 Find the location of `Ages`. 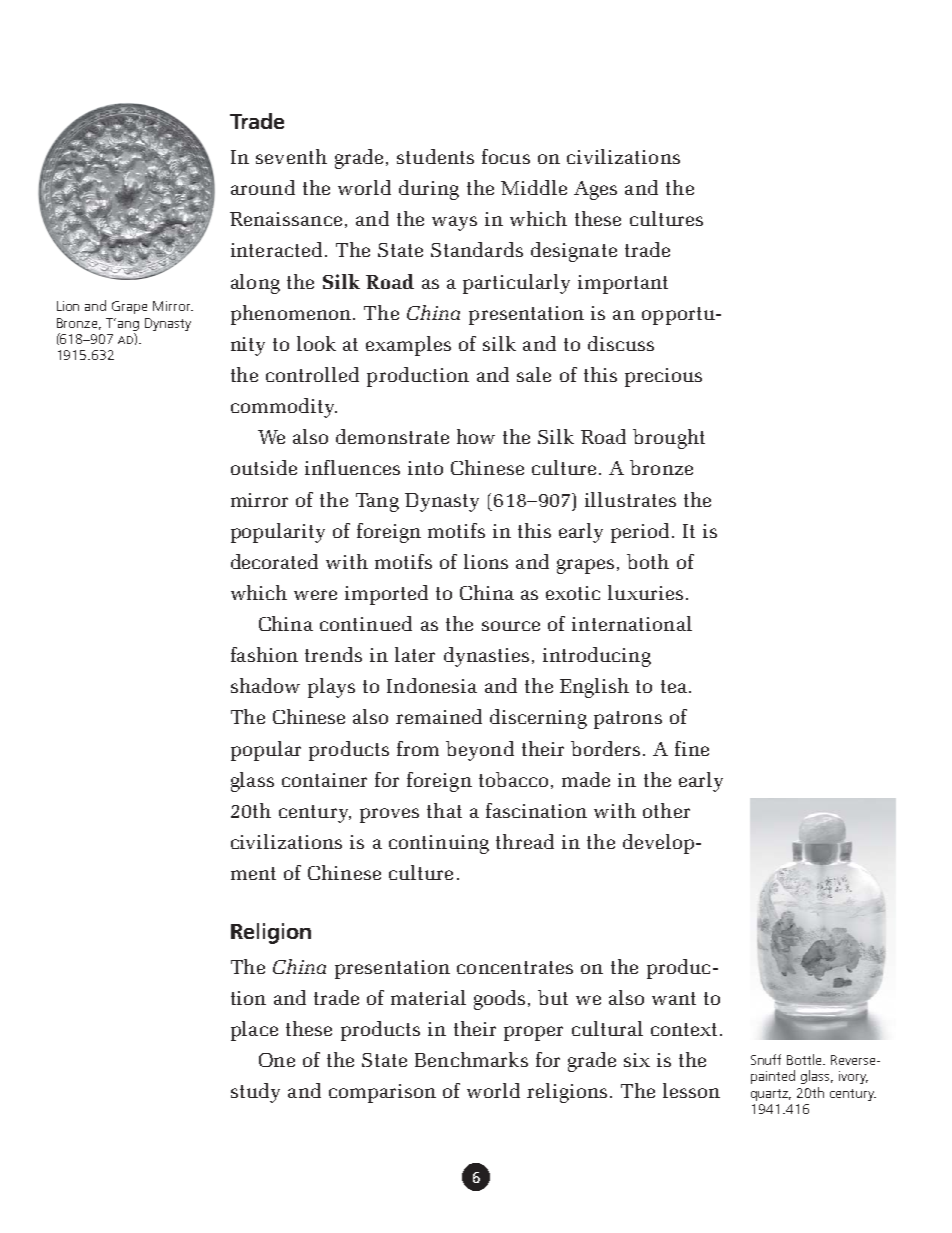

Ages is located at coordinates (595, 190).
